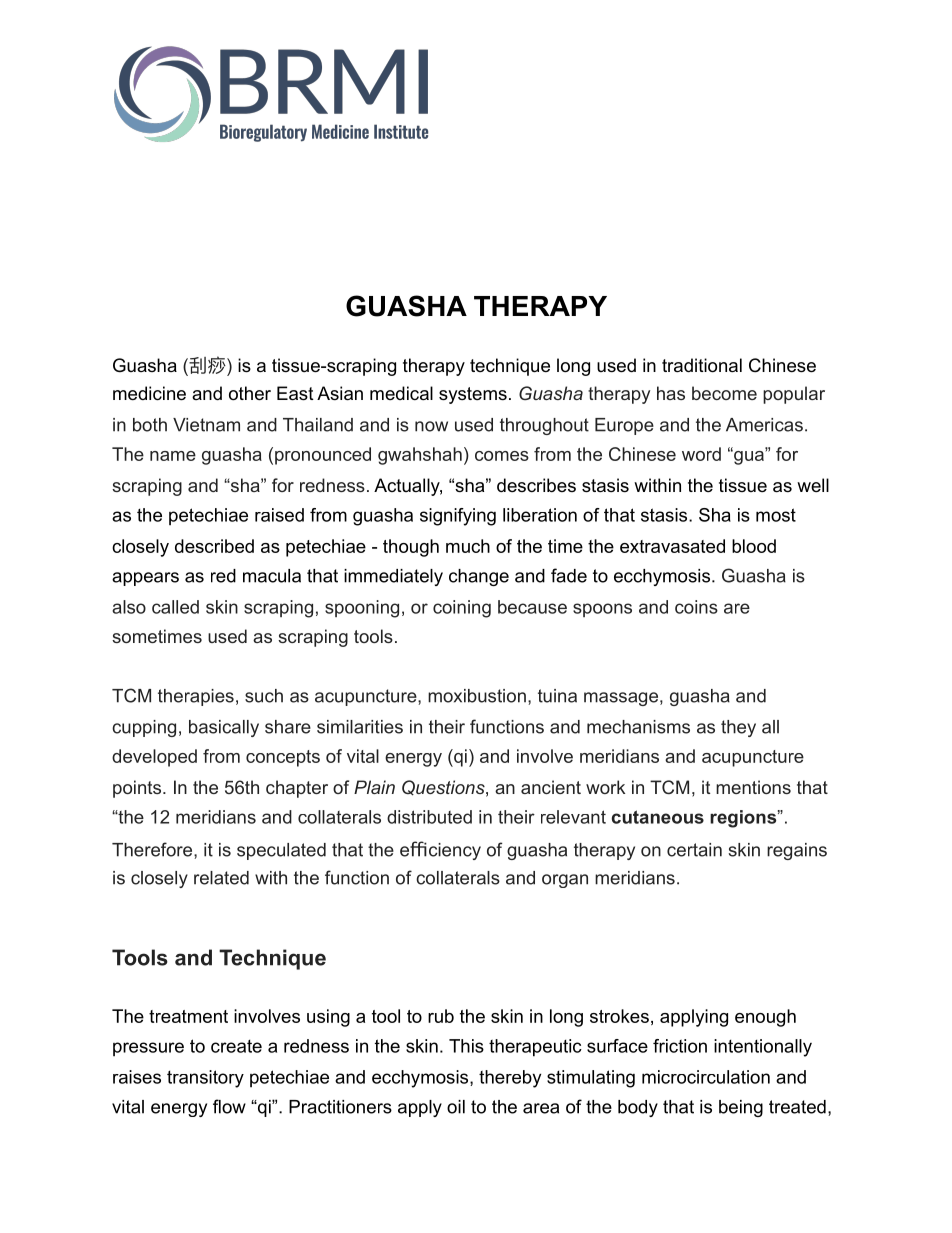  Describe the element at coordinates (462, 609) in the screenshot. I see `coining` at that location.
